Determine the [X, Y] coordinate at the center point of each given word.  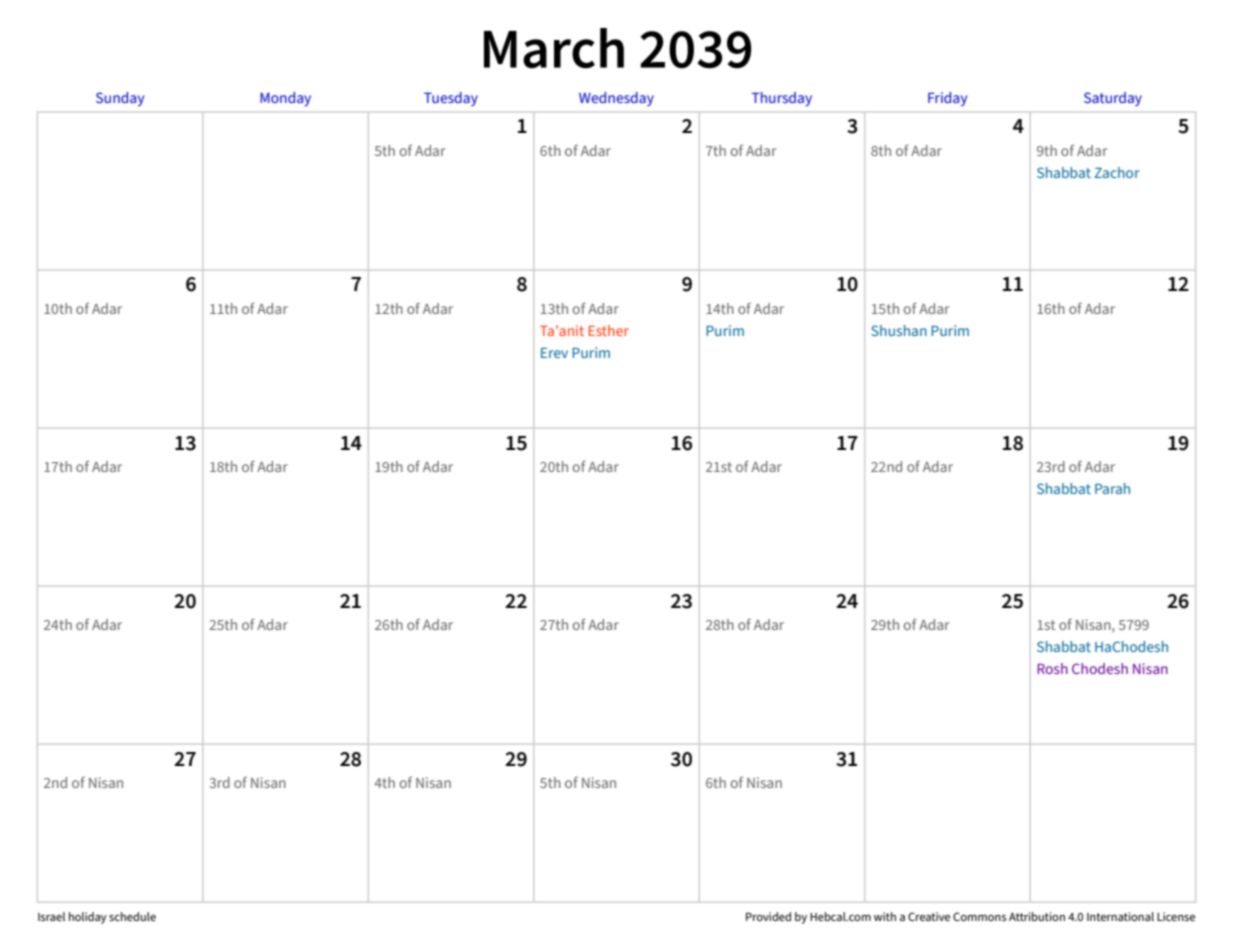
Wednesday [616, 99]
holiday [88, 918]
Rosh [1052, 668]
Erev [554, 353]
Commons [980, 916]
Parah [1112, 488]
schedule [132, 916]
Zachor [1117, 172]
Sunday [120, 99]
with [885, 916]
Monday [285, 99]
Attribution [1037, 916]
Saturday [1113, 99]
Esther [608, 330]
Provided [768, 916]
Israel [51, 916]
